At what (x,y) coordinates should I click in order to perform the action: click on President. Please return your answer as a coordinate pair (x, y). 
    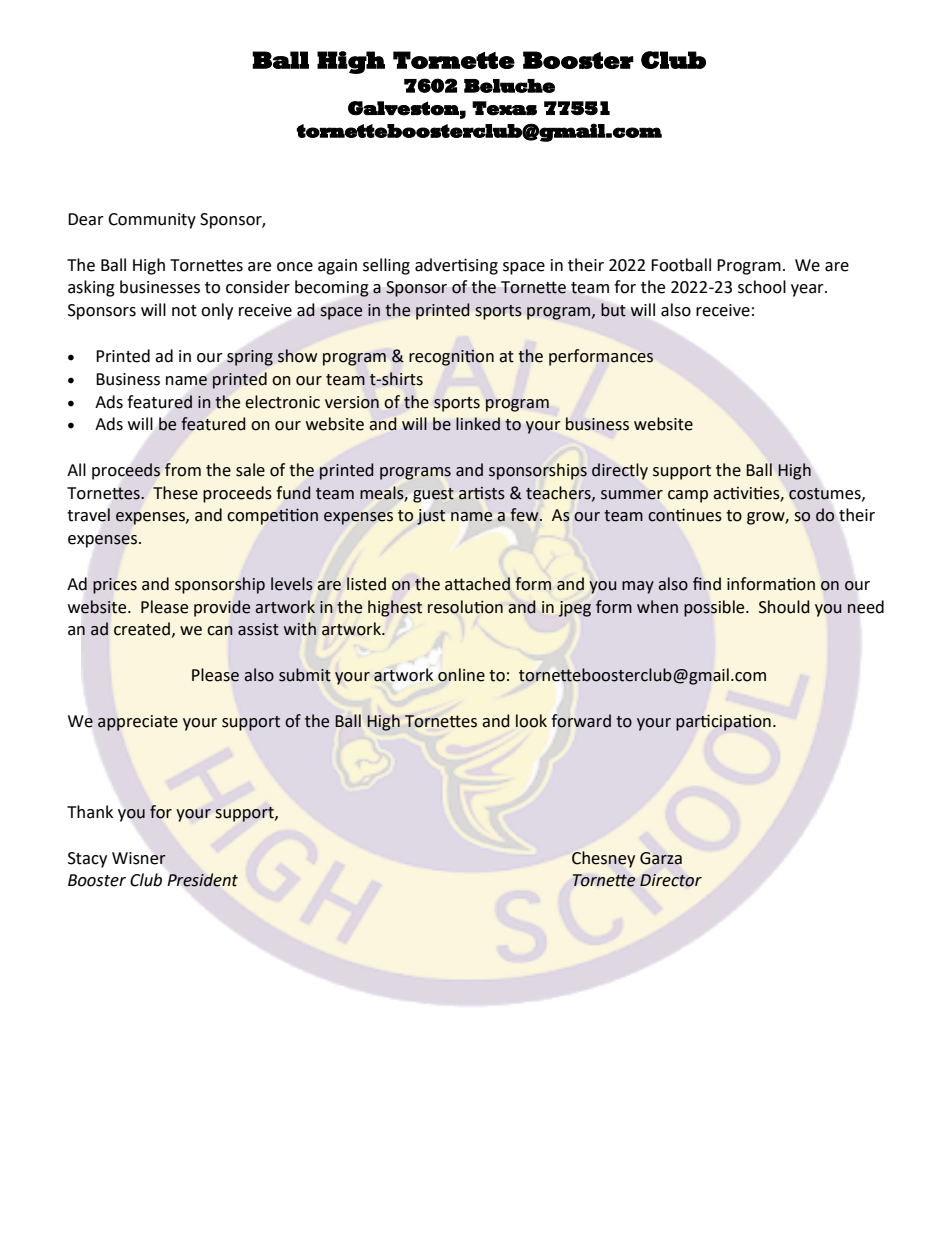
    Looking at the image, I should click on (203, 880).
